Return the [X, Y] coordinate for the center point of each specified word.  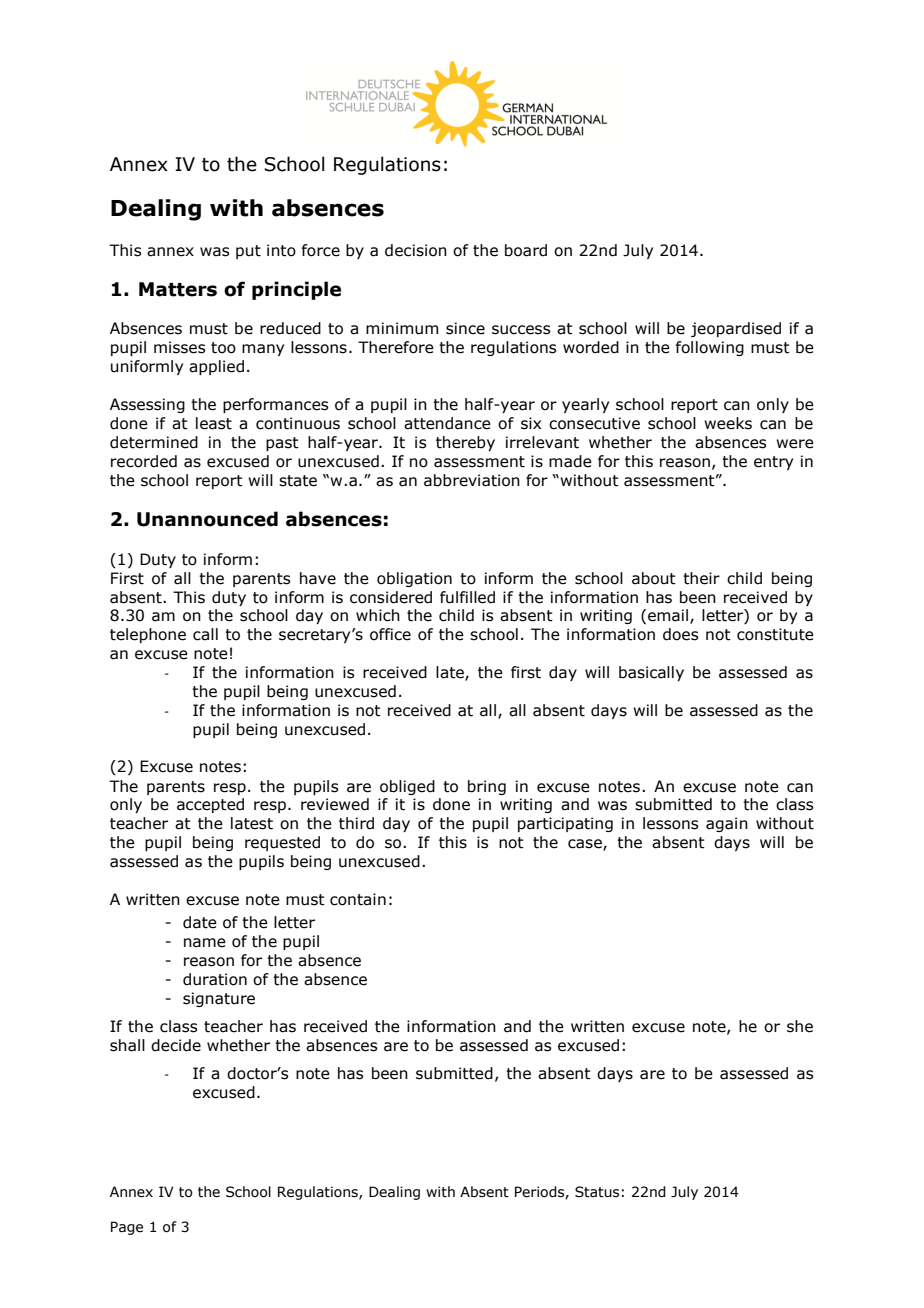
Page [127, 1228]
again [727, 824]
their [701, 578]
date [200, 922]
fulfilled [467, 597]
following [709, 348]
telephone [148, 635]
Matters [178, 289]
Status [597, 1192]
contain [358, 899]
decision [416, 250]
